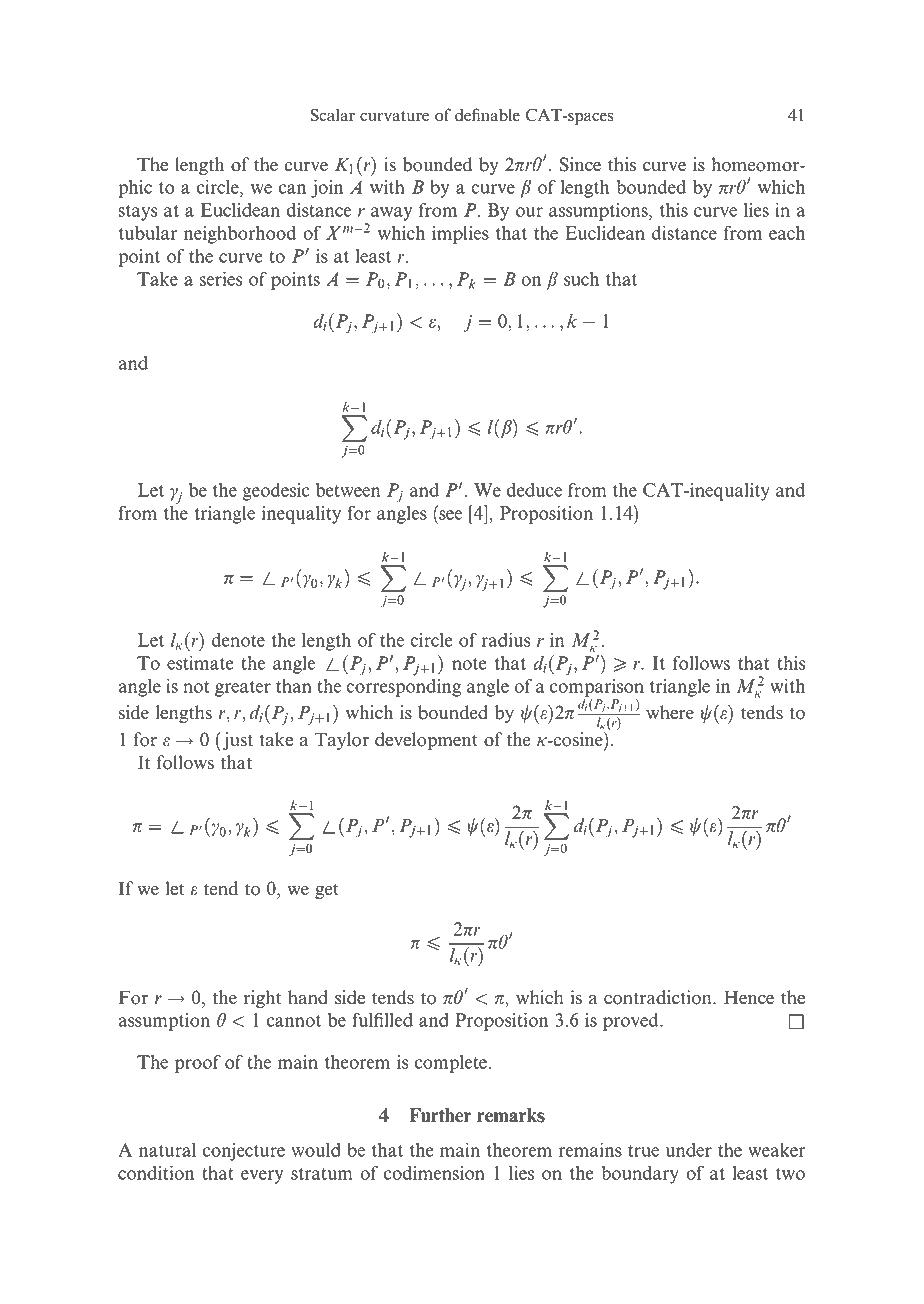 This screenshot has height=1304, width=924. Describe the element at coordinates (327, 891) in the screenshot. I see `get` at that location.
